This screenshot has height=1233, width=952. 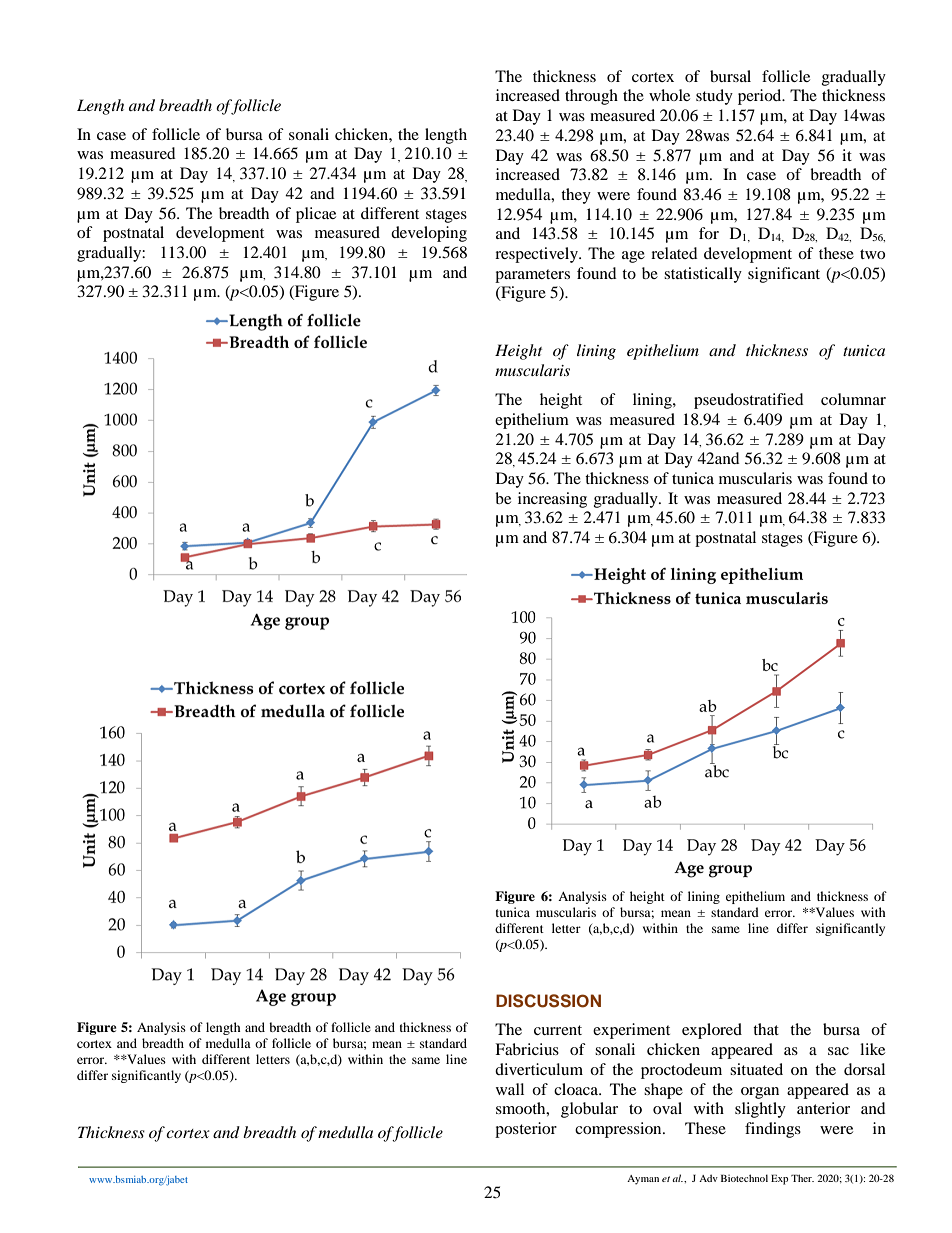 What do you see at coordinates (532, 276) in the screenshot?
I see `parameters` at bounding box center [532, 276].
